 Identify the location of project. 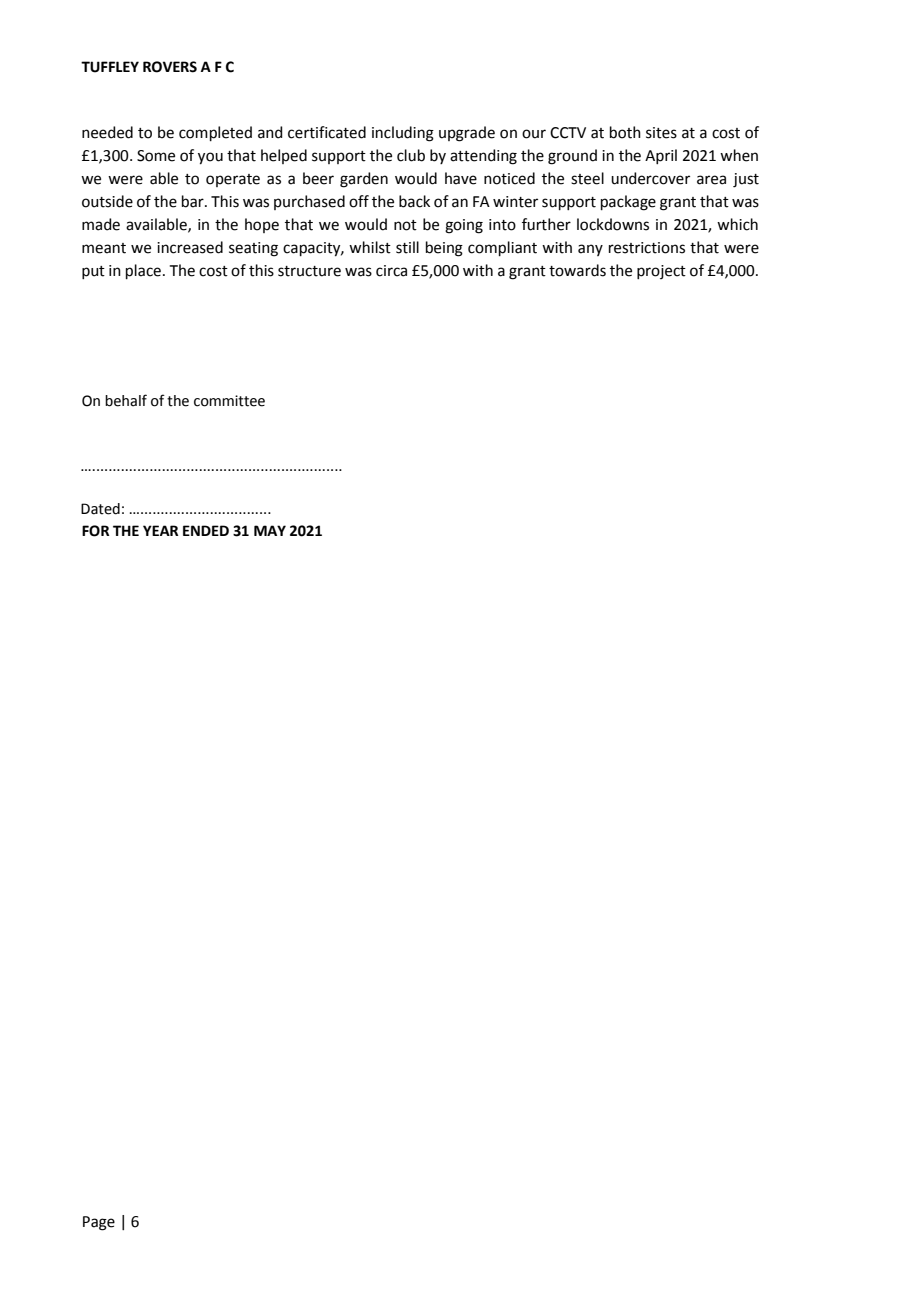
(661, 272).
